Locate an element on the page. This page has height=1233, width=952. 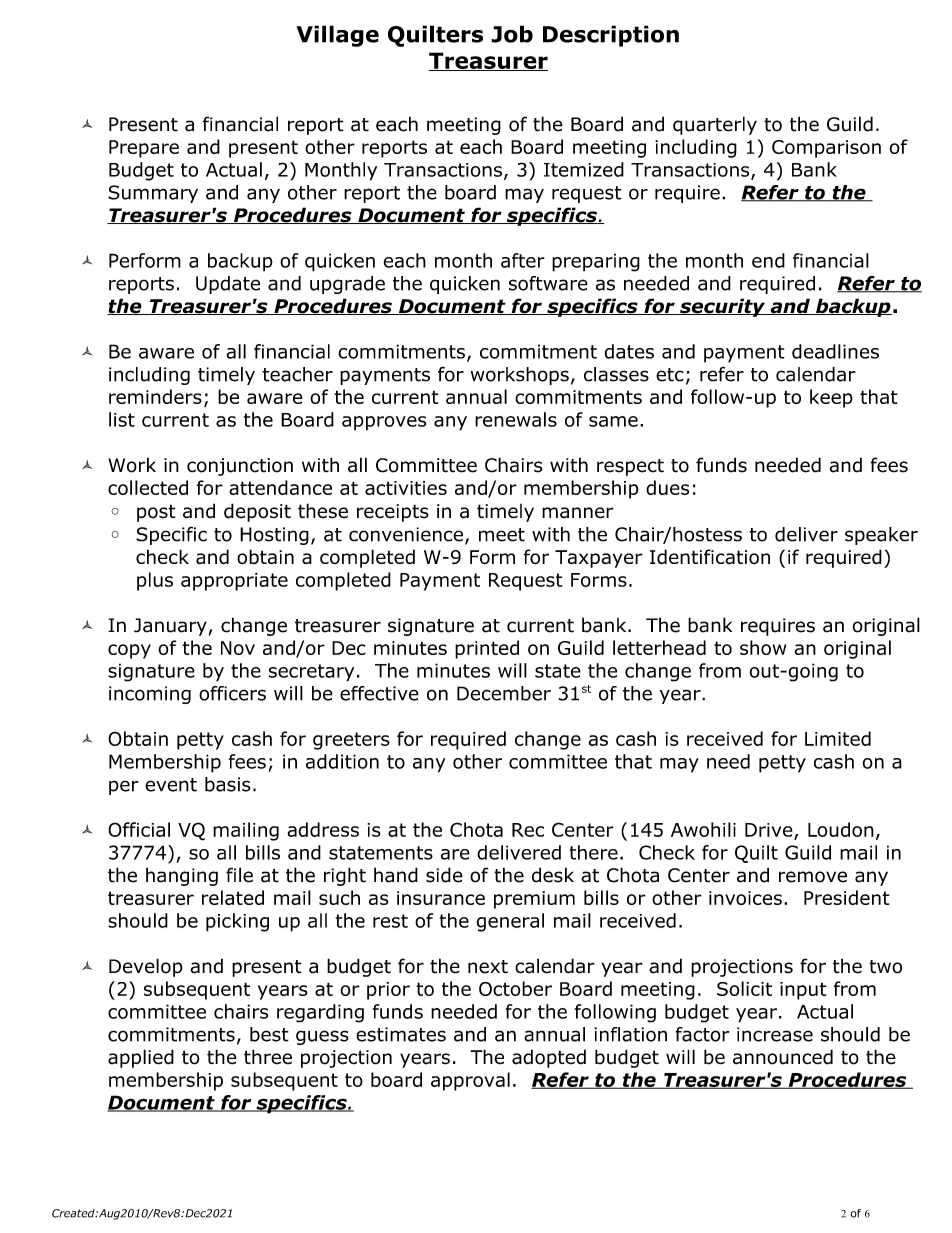
three is located at coordinates (268, 1057).
